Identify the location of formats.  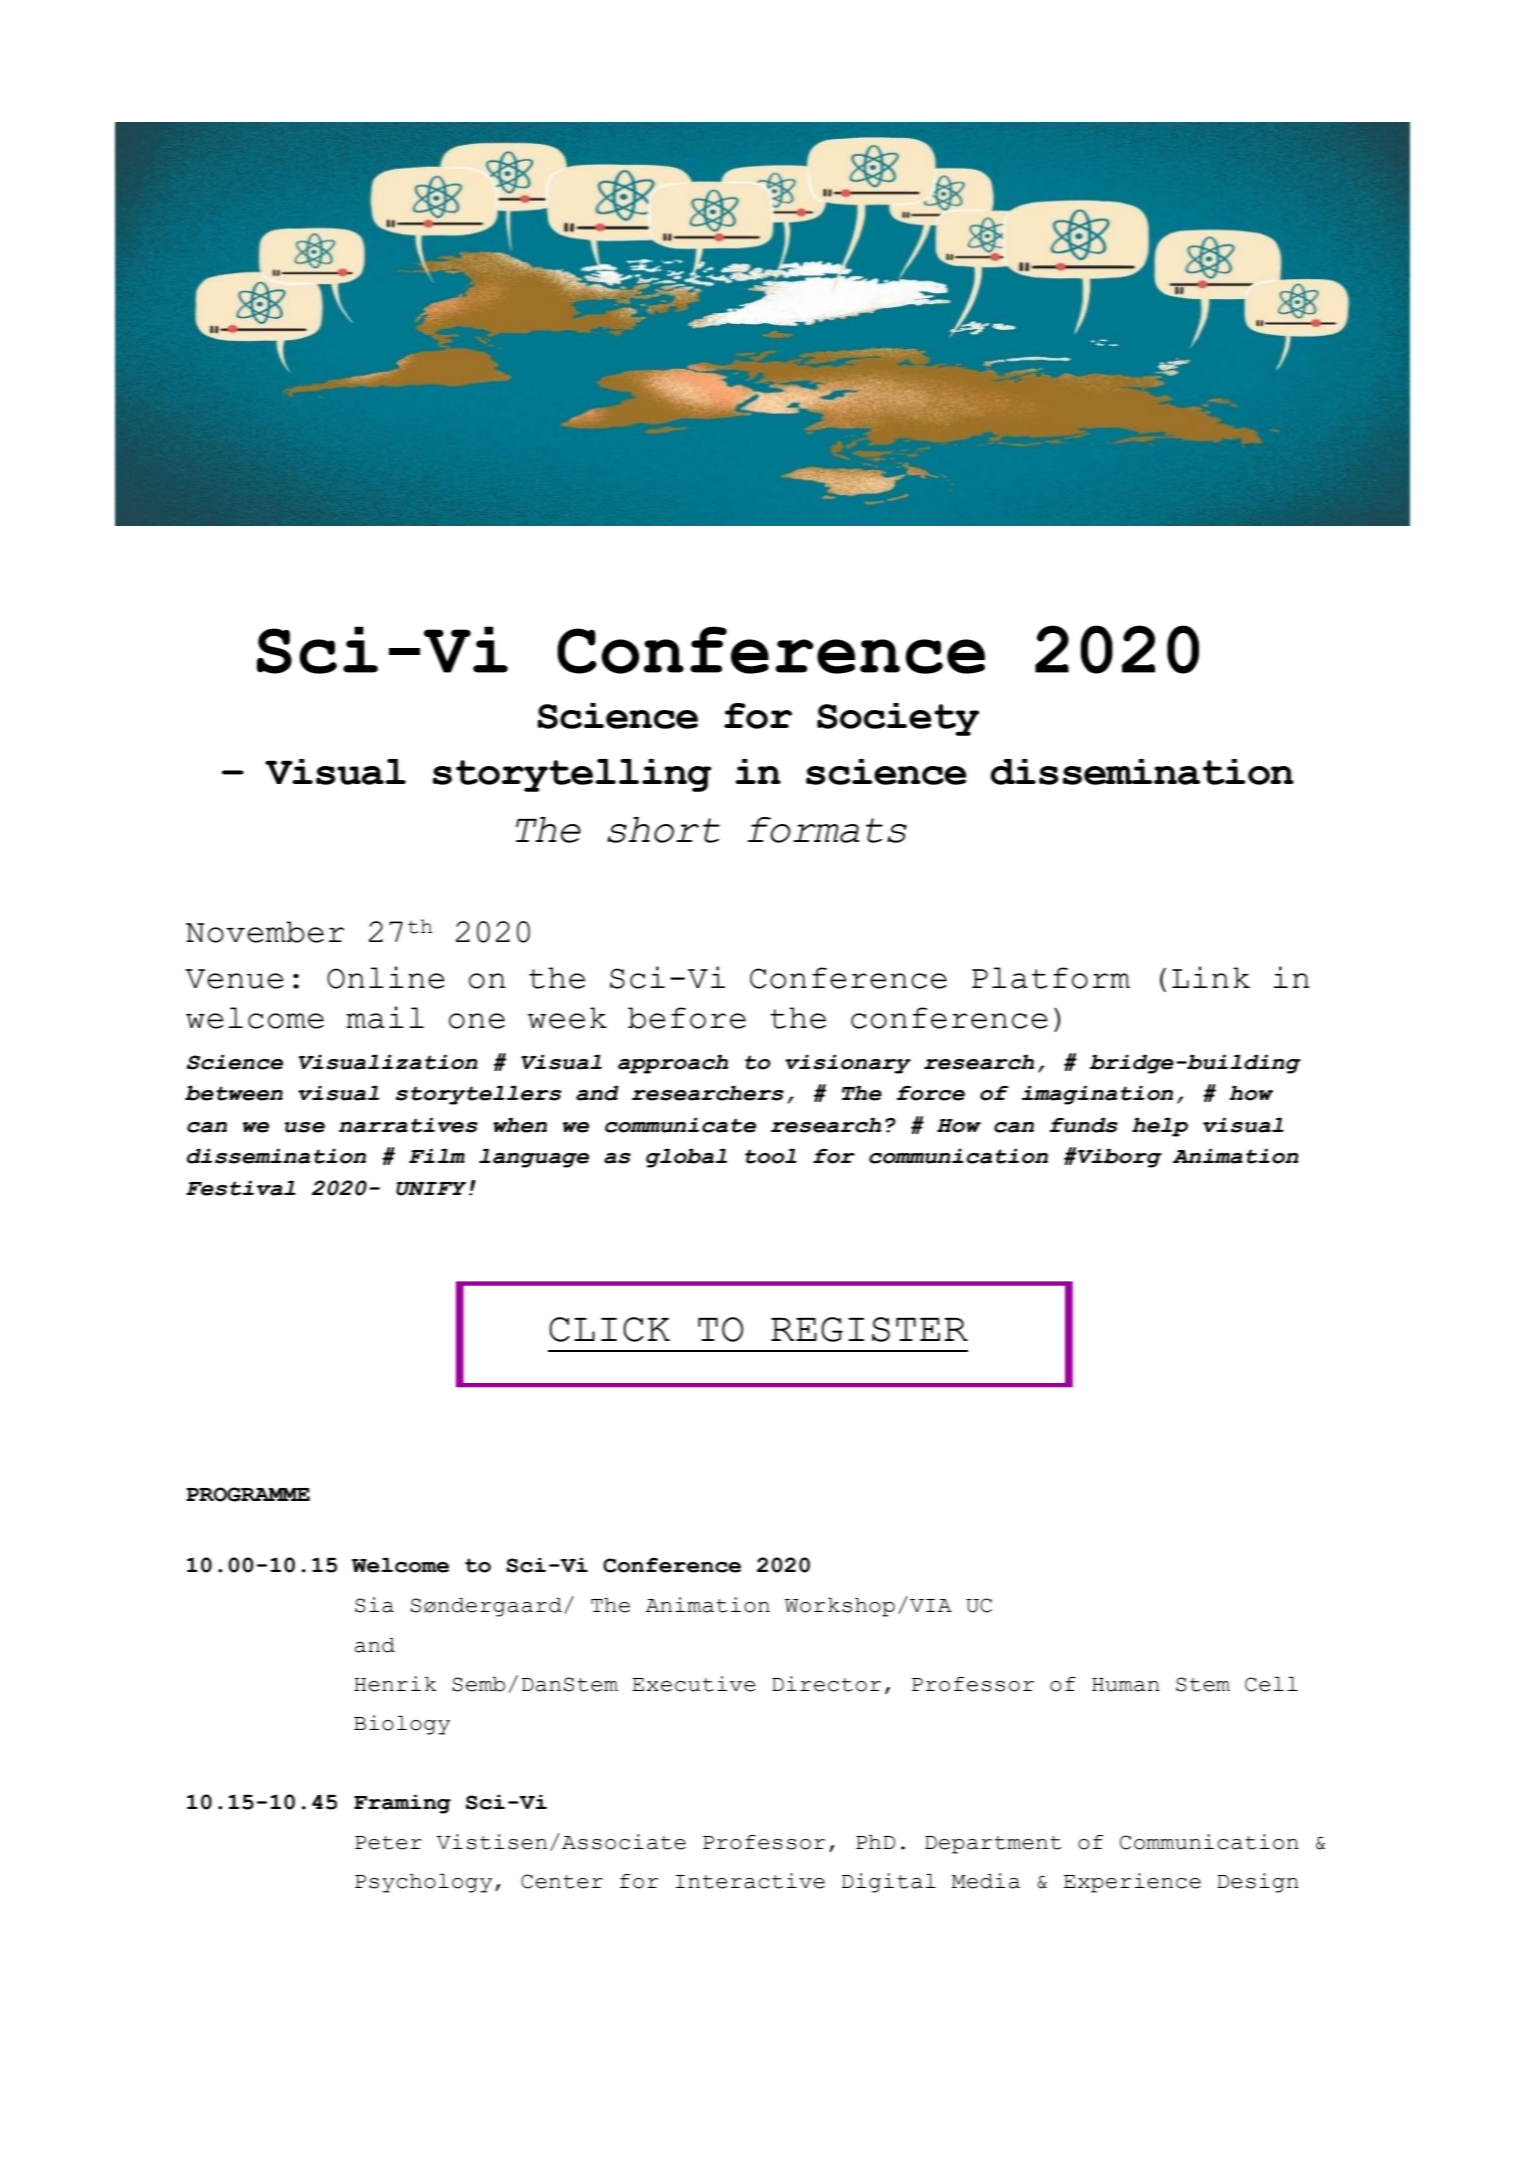
(827, 830).
